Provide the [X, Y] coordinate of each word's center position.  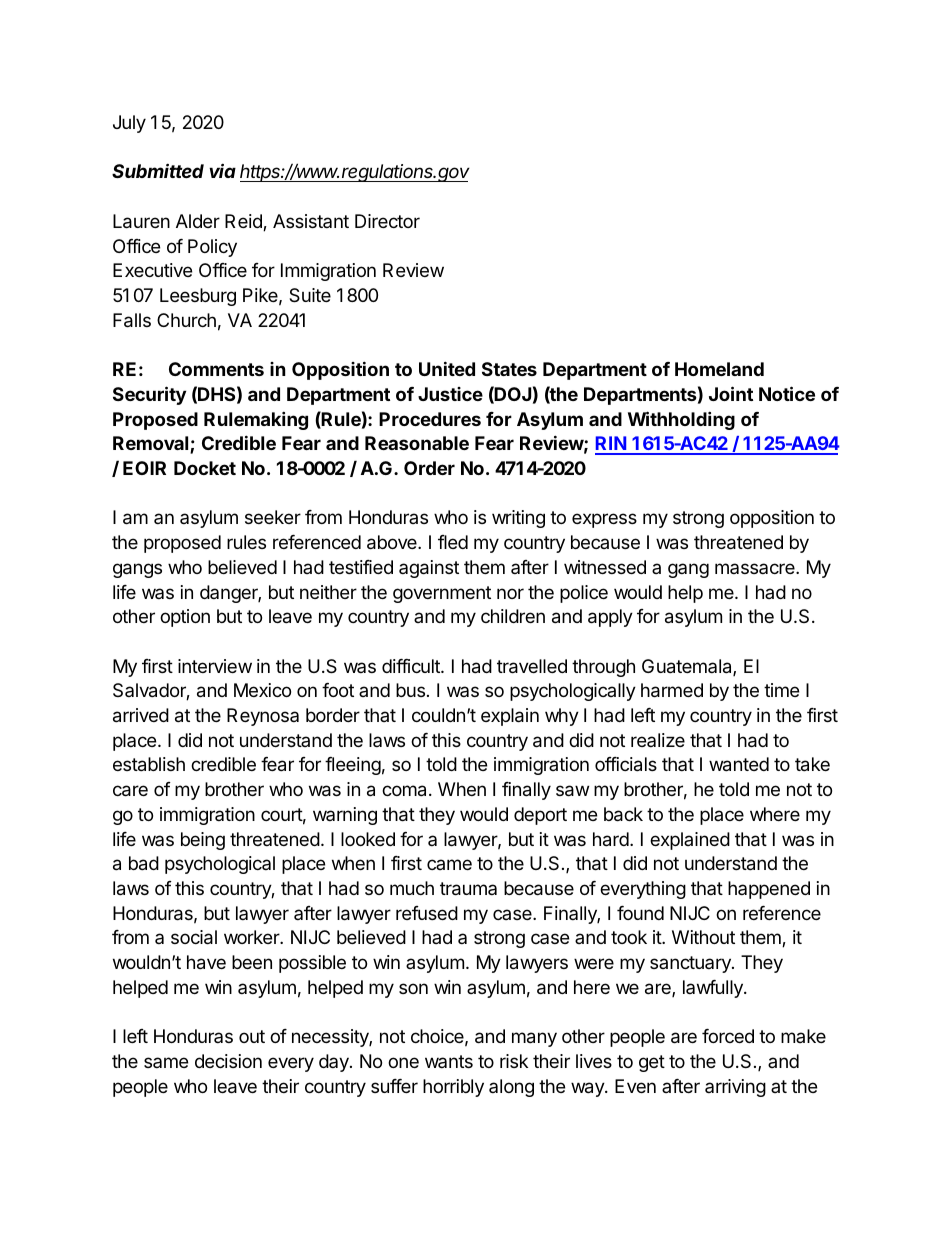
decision [228, 1061]
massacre [756, 568]
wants [449, 1061]
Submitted [158, 170]
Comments [216, 369]
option [185, 618]
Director [387, 221]
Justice [450, 394]
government [442, 594]
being [203, 841]
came [449, 864]
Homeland [719, 369]
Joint [731, 393]
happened [769, 890]
